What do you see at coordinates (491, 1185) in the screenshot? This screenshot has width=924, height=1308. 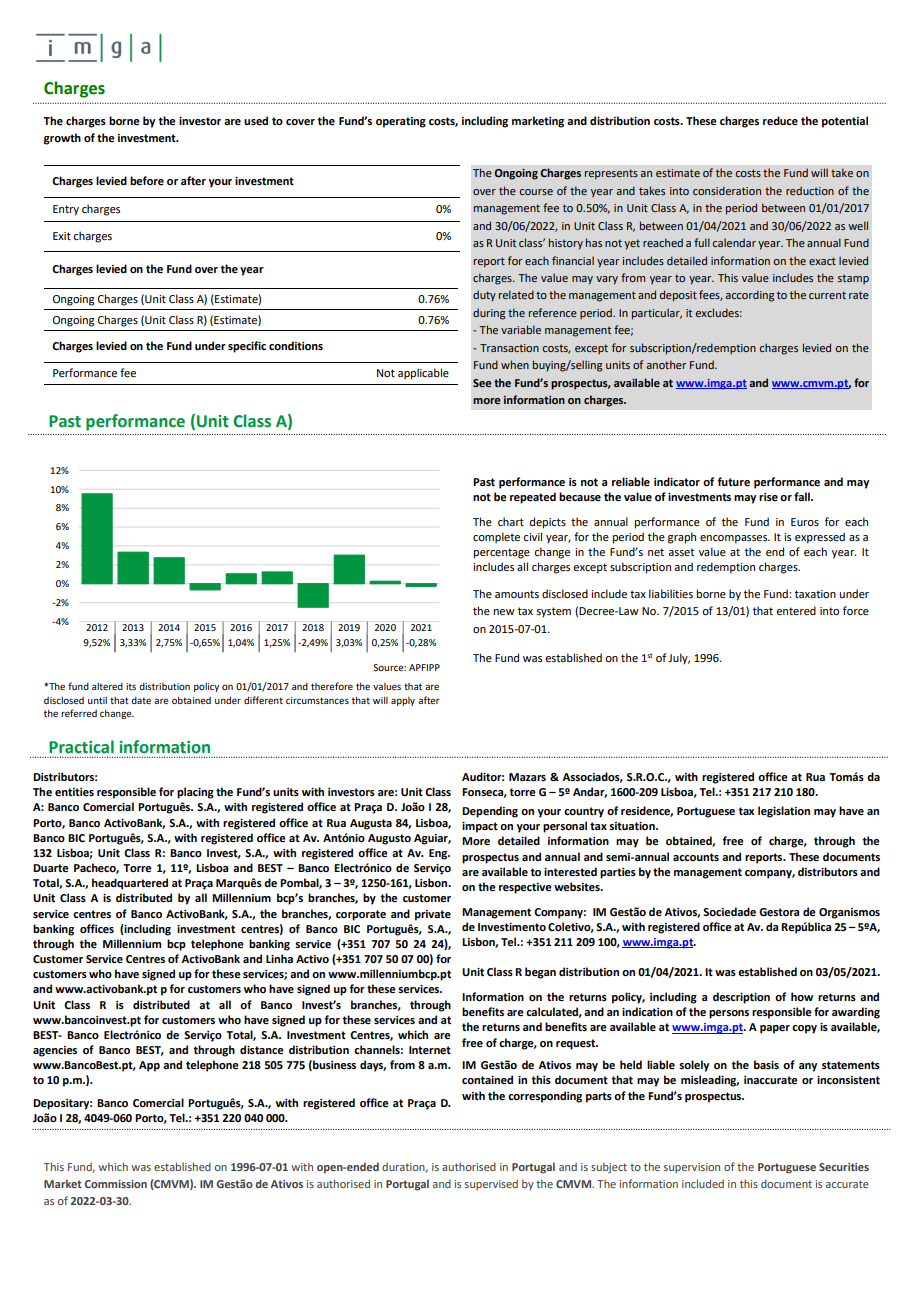 I see `supervised` at bounding box center [491, 1185].
